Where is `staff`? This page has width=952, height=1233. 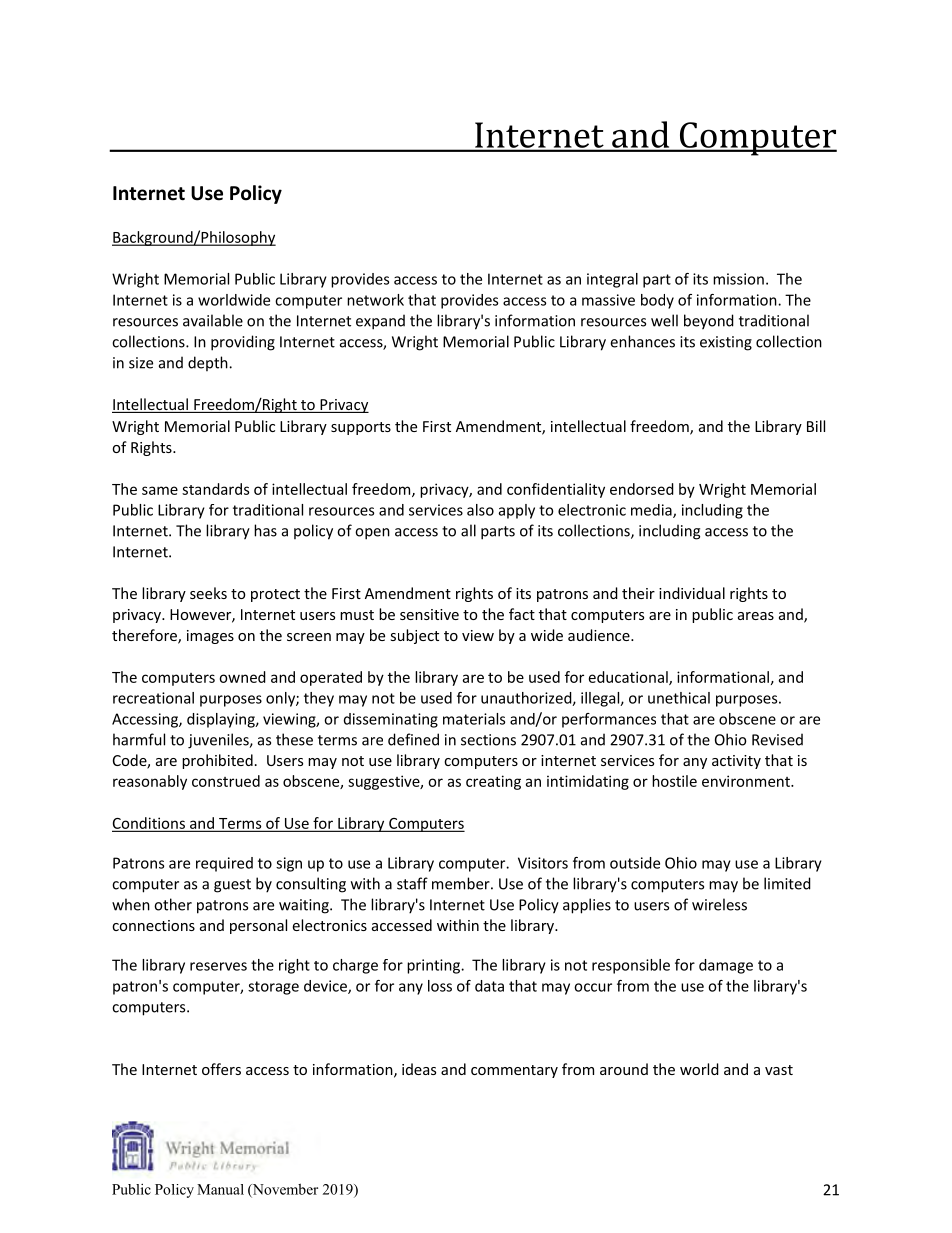
staff is located at coordinates (412, 883).
